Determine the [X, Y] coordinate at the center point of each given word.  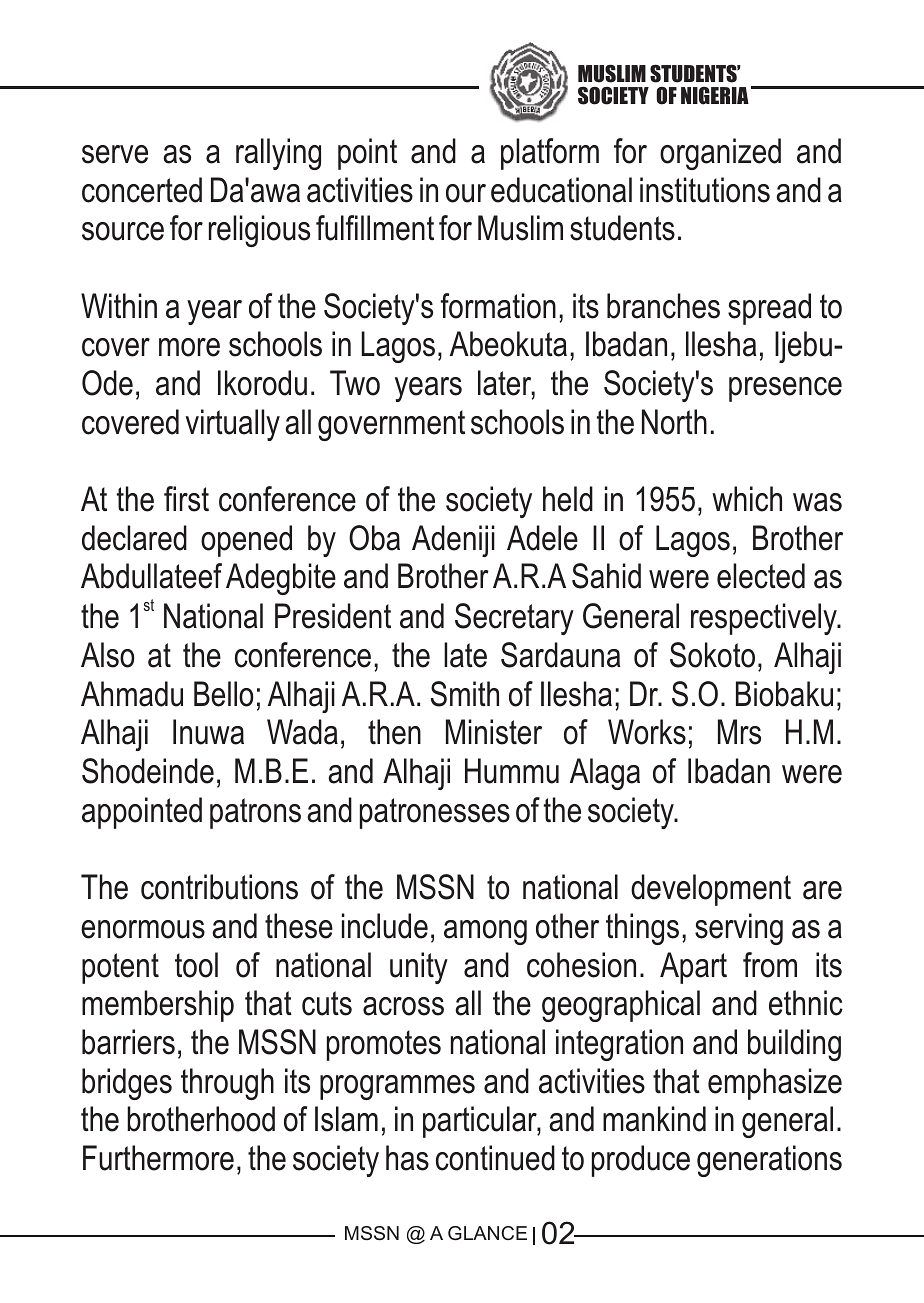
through [227, 1084]
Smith [465, 694]
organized [720, 154]
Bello [223, 694]
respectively [765, 619]
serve [115, 154]
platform [550, 154]
